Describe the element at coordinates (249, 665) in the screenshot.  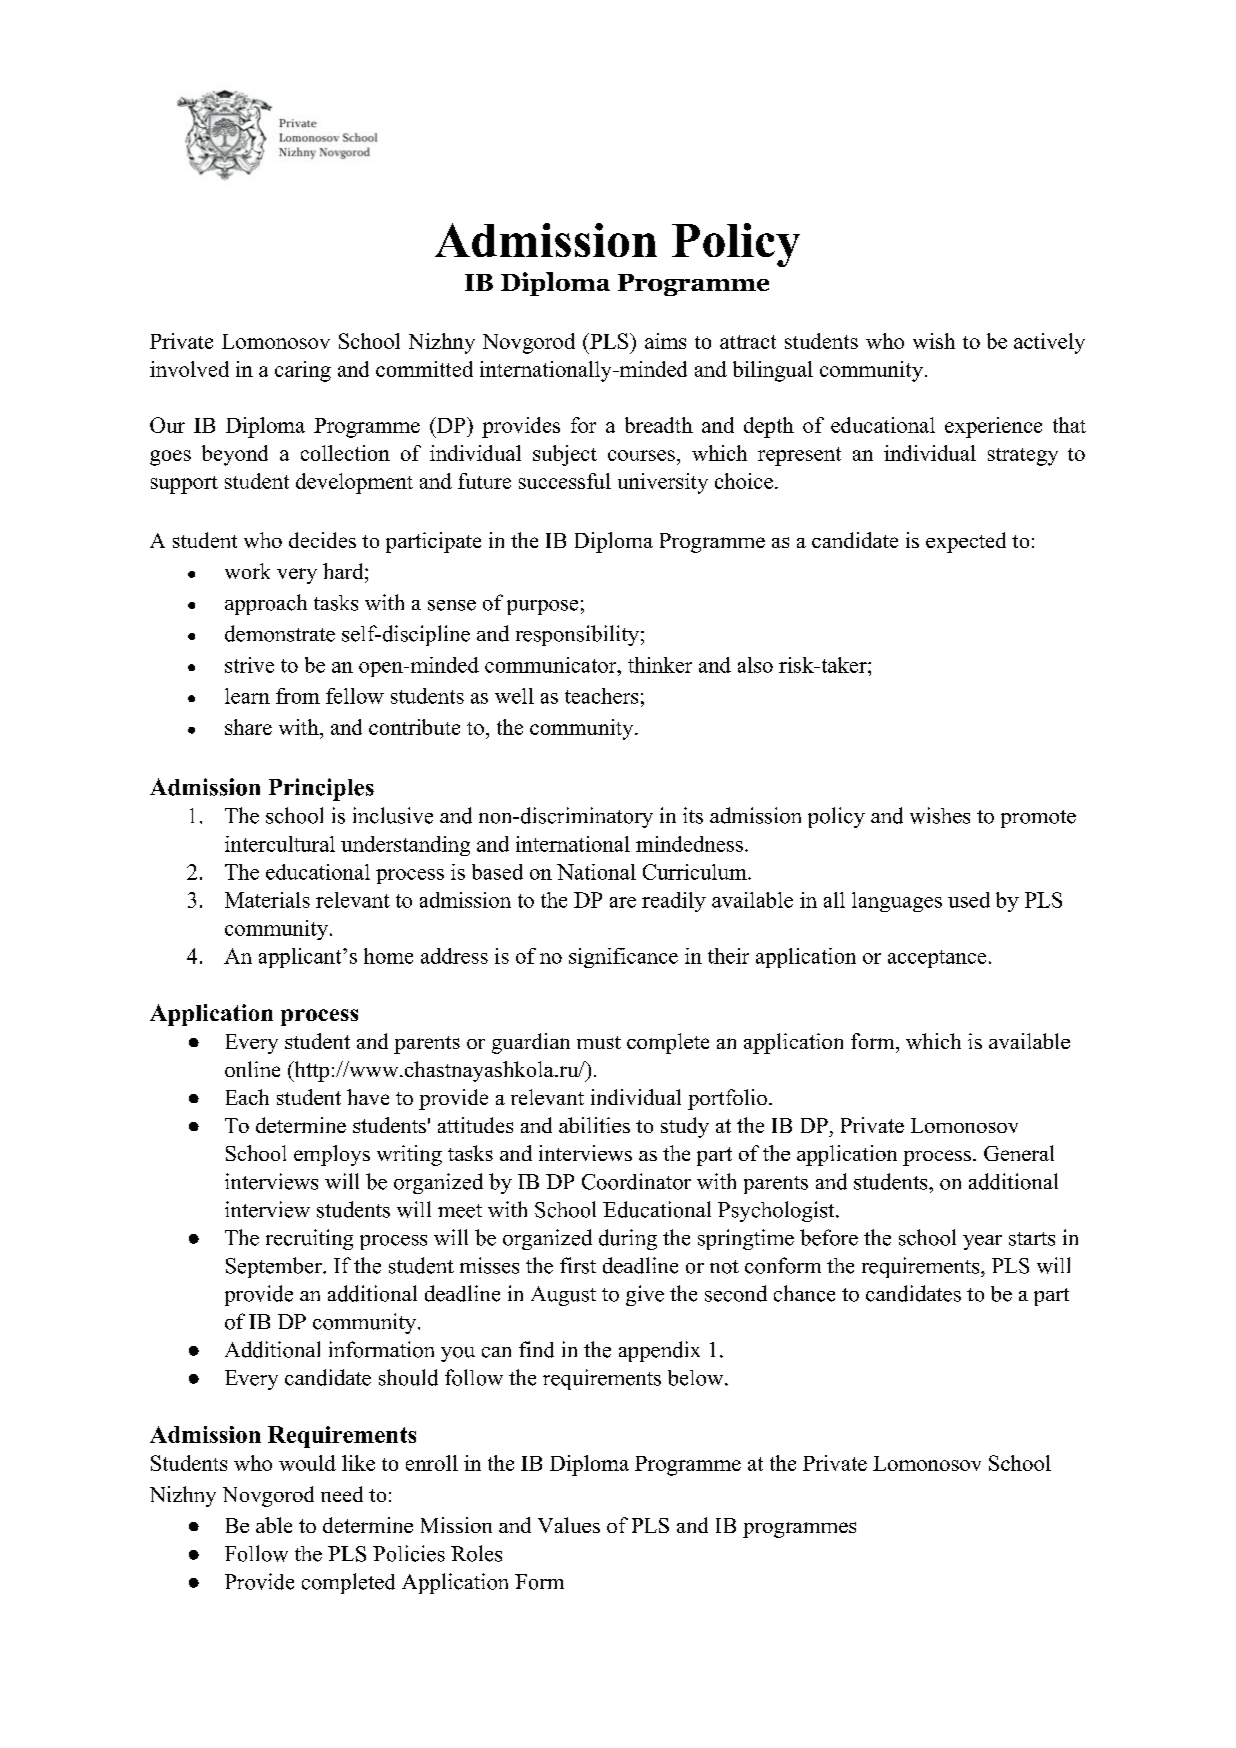
I see `strive` at that location.
